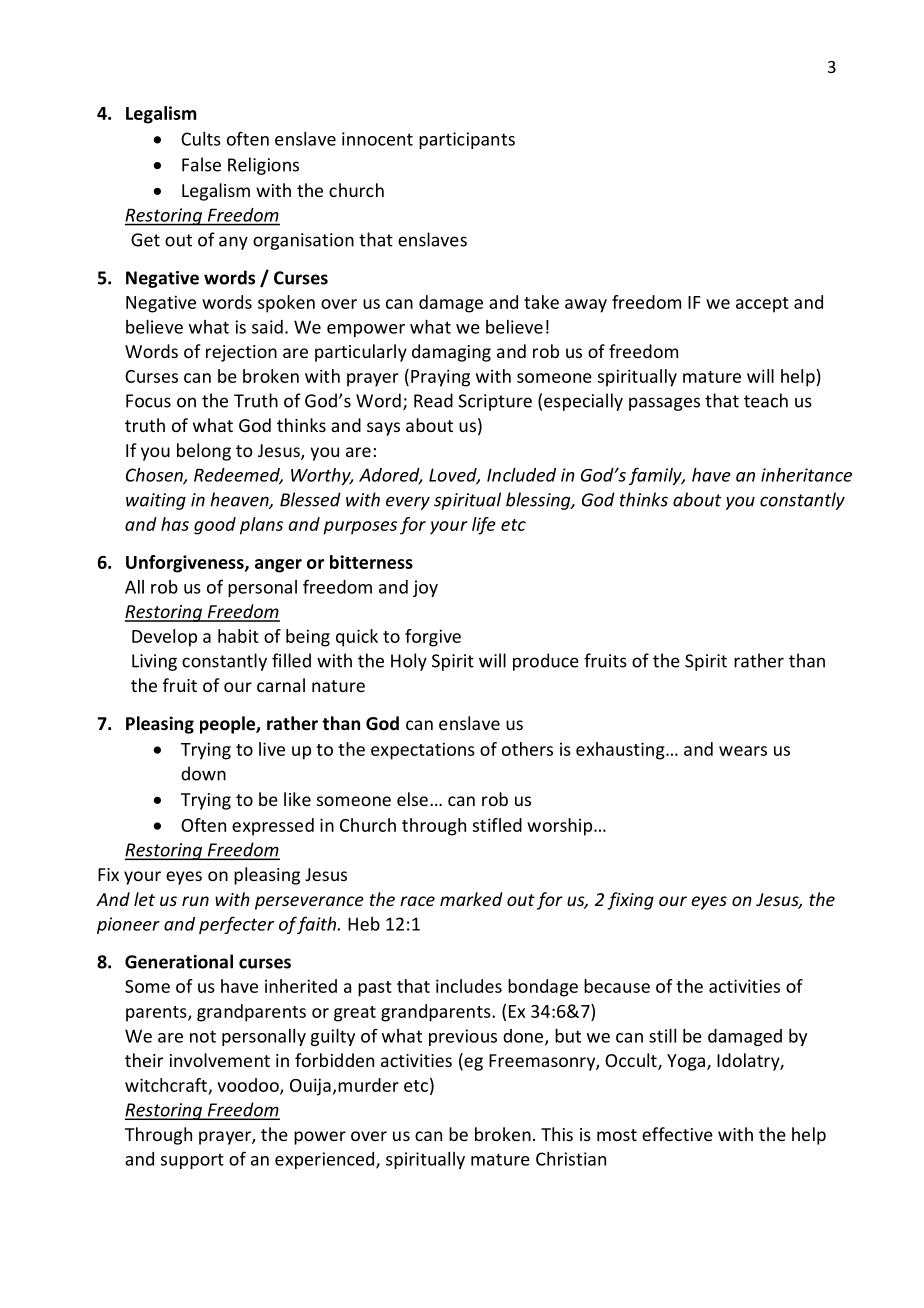  What do you see at coordinates (743, 751) in the screenshot?
I see `wears` at bounding box center [743, 751].
